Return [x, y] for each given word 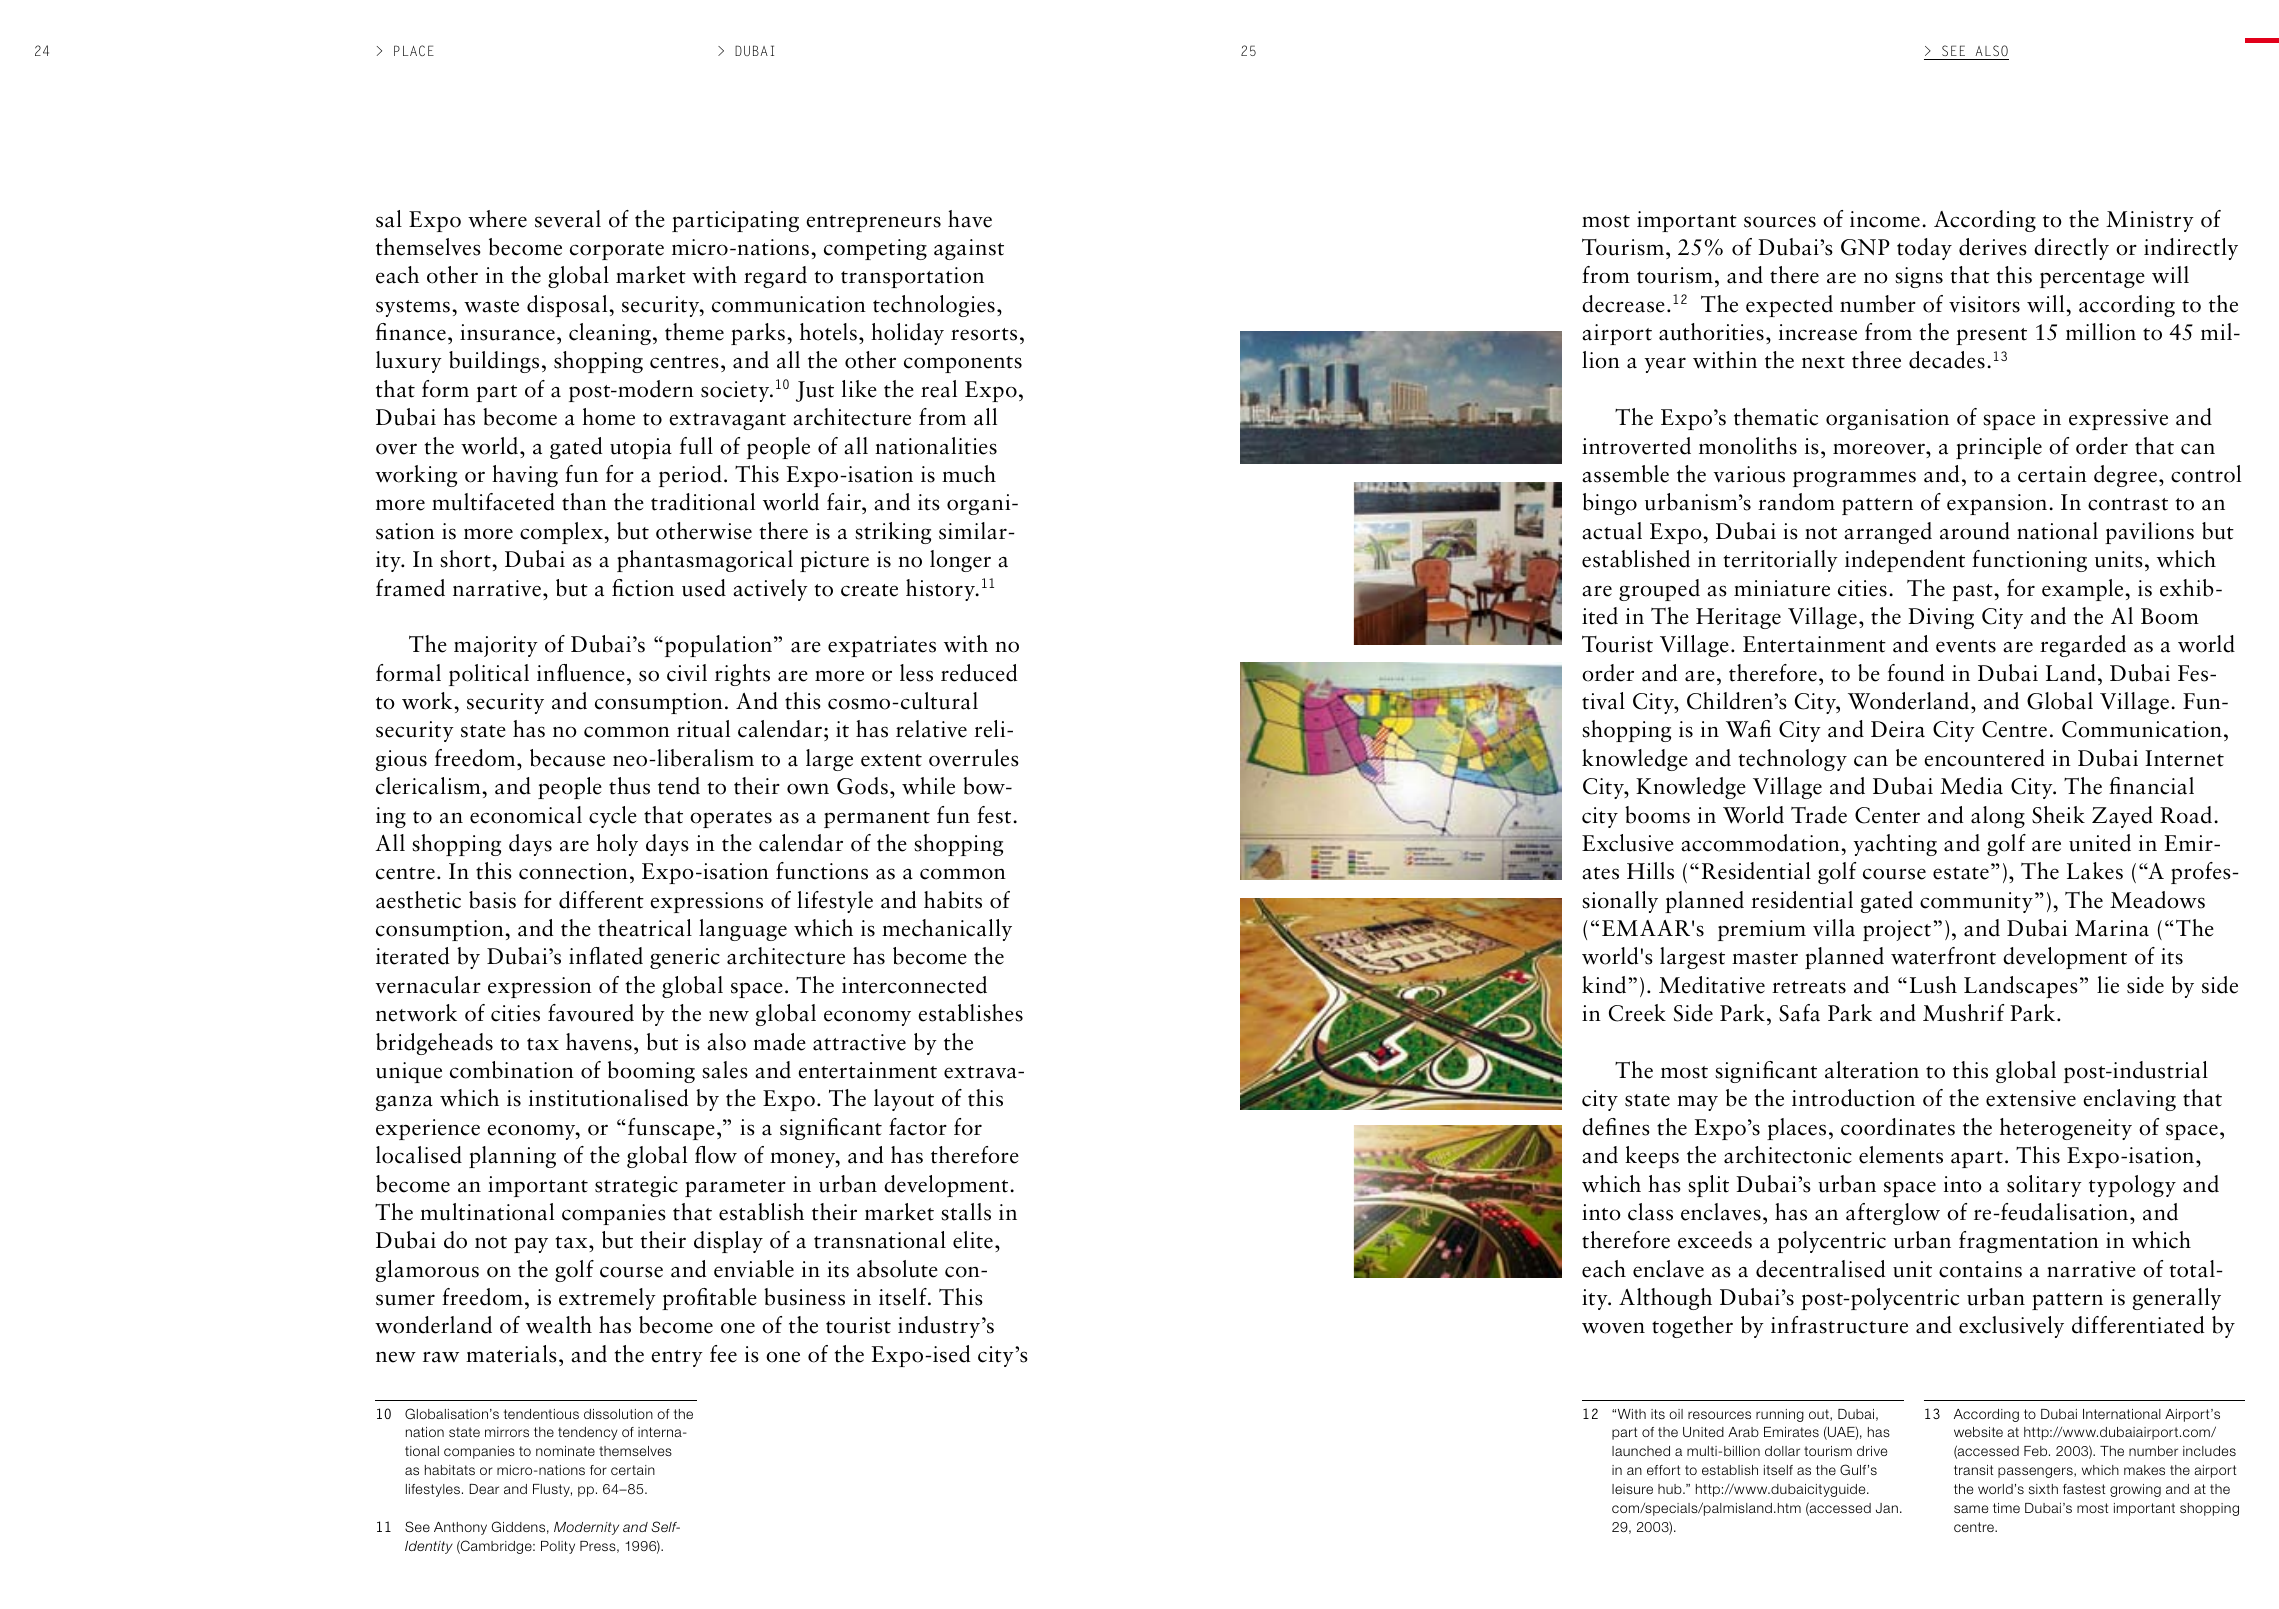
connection [573, 871]
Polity [558, 1547]
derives [1993, 247]
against [969, 249]
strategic [636, 1186]
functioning [2029, 561]
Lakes [2095, 871]
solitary [2044, 1186]
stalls [966, 1212]
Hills [1650, 871]
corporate [617, 251]
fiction [643, 588]
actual [1612, 531]
